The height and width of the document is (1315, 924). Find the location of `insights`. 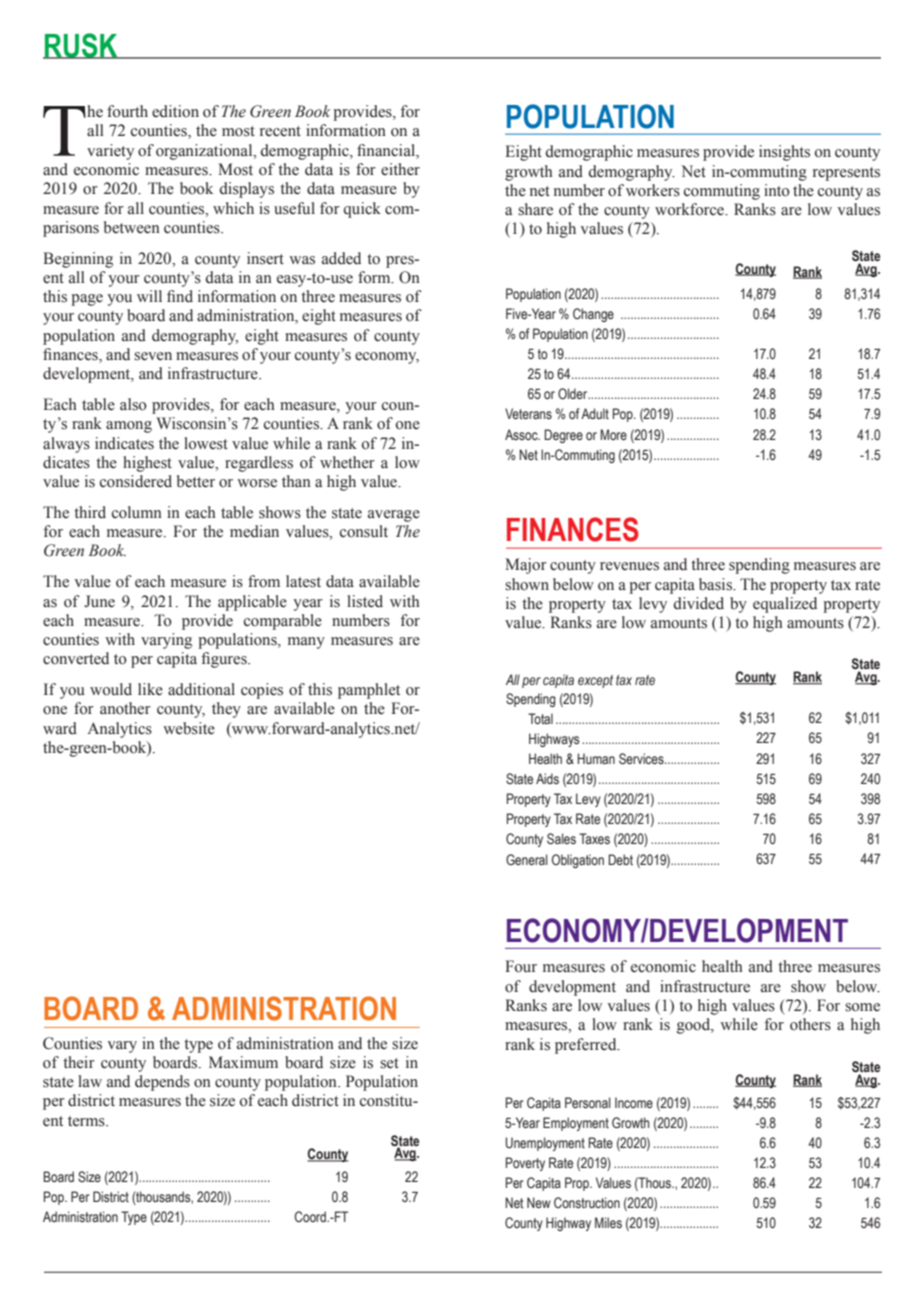

insights is located at coordinates (784, 153).
